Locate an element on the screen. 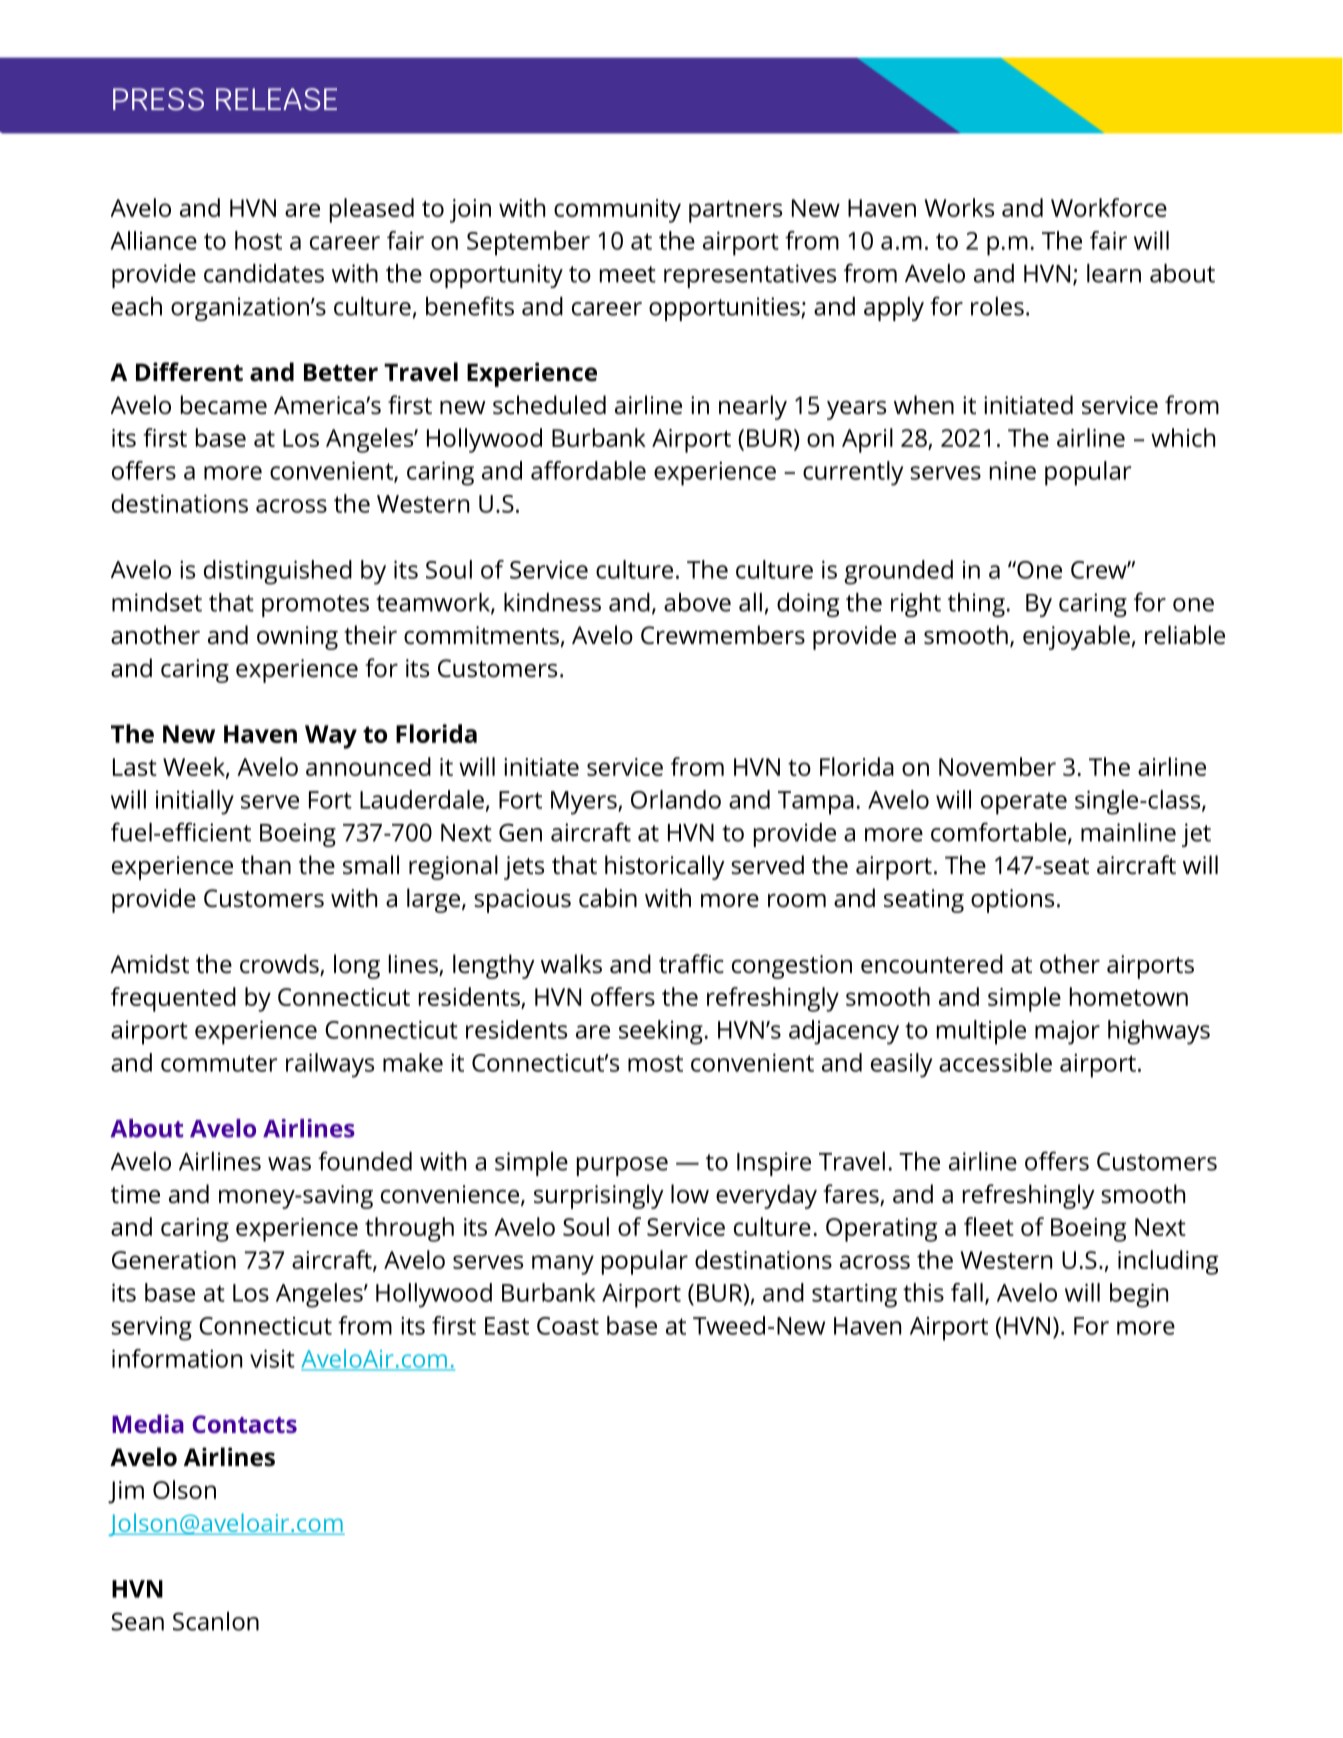  RELEASE is located at coordinates (276, 99).
